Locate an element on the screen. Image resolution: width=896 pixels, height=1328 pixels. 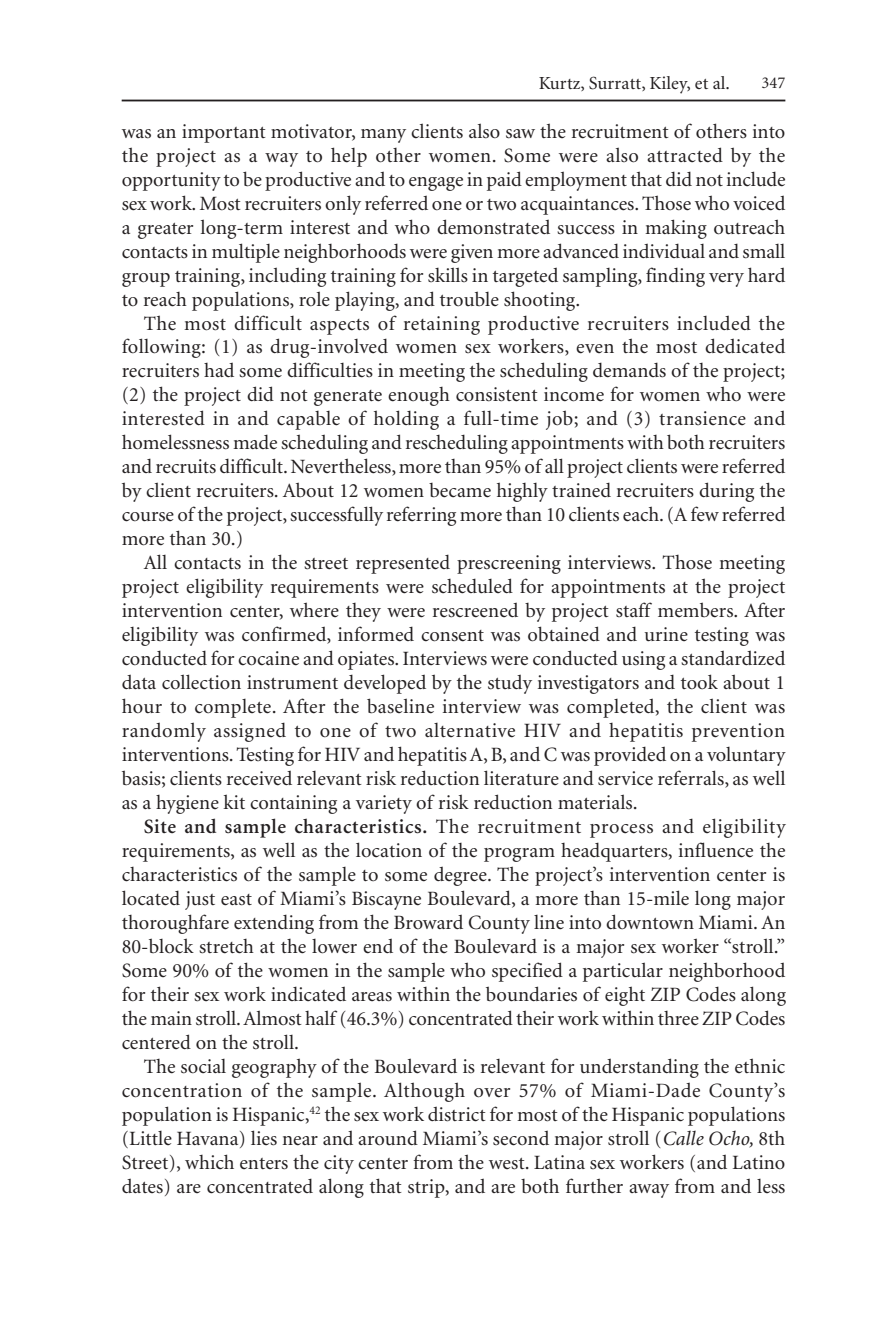
recruits is located at coordinates (186, 466).
